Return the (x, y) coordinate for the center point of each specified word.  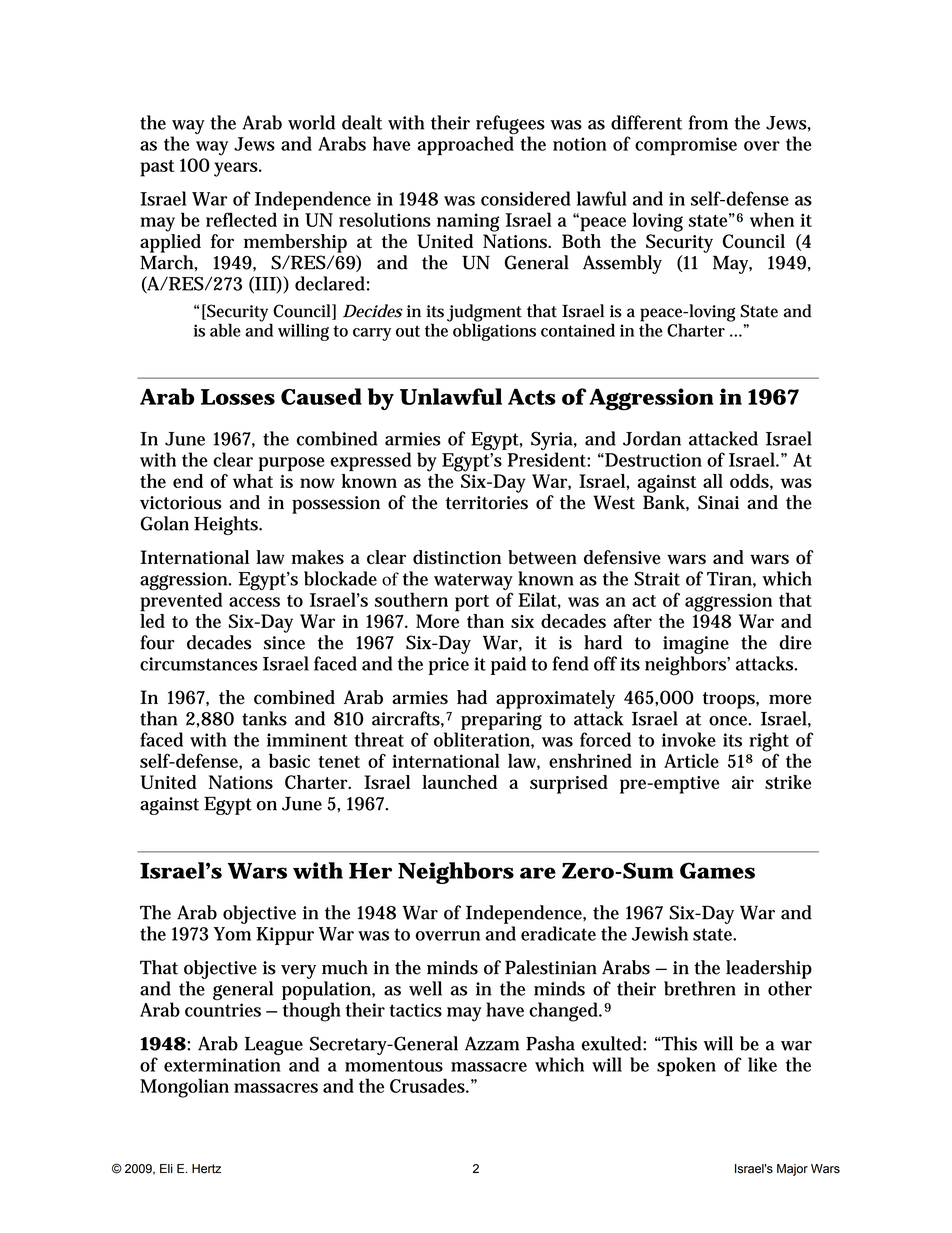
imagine (696, 645)
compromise (686, 146)
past (157, 168)
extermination (222, 1065)
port (472, 603)
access (254, 602)
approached (465, 145)
